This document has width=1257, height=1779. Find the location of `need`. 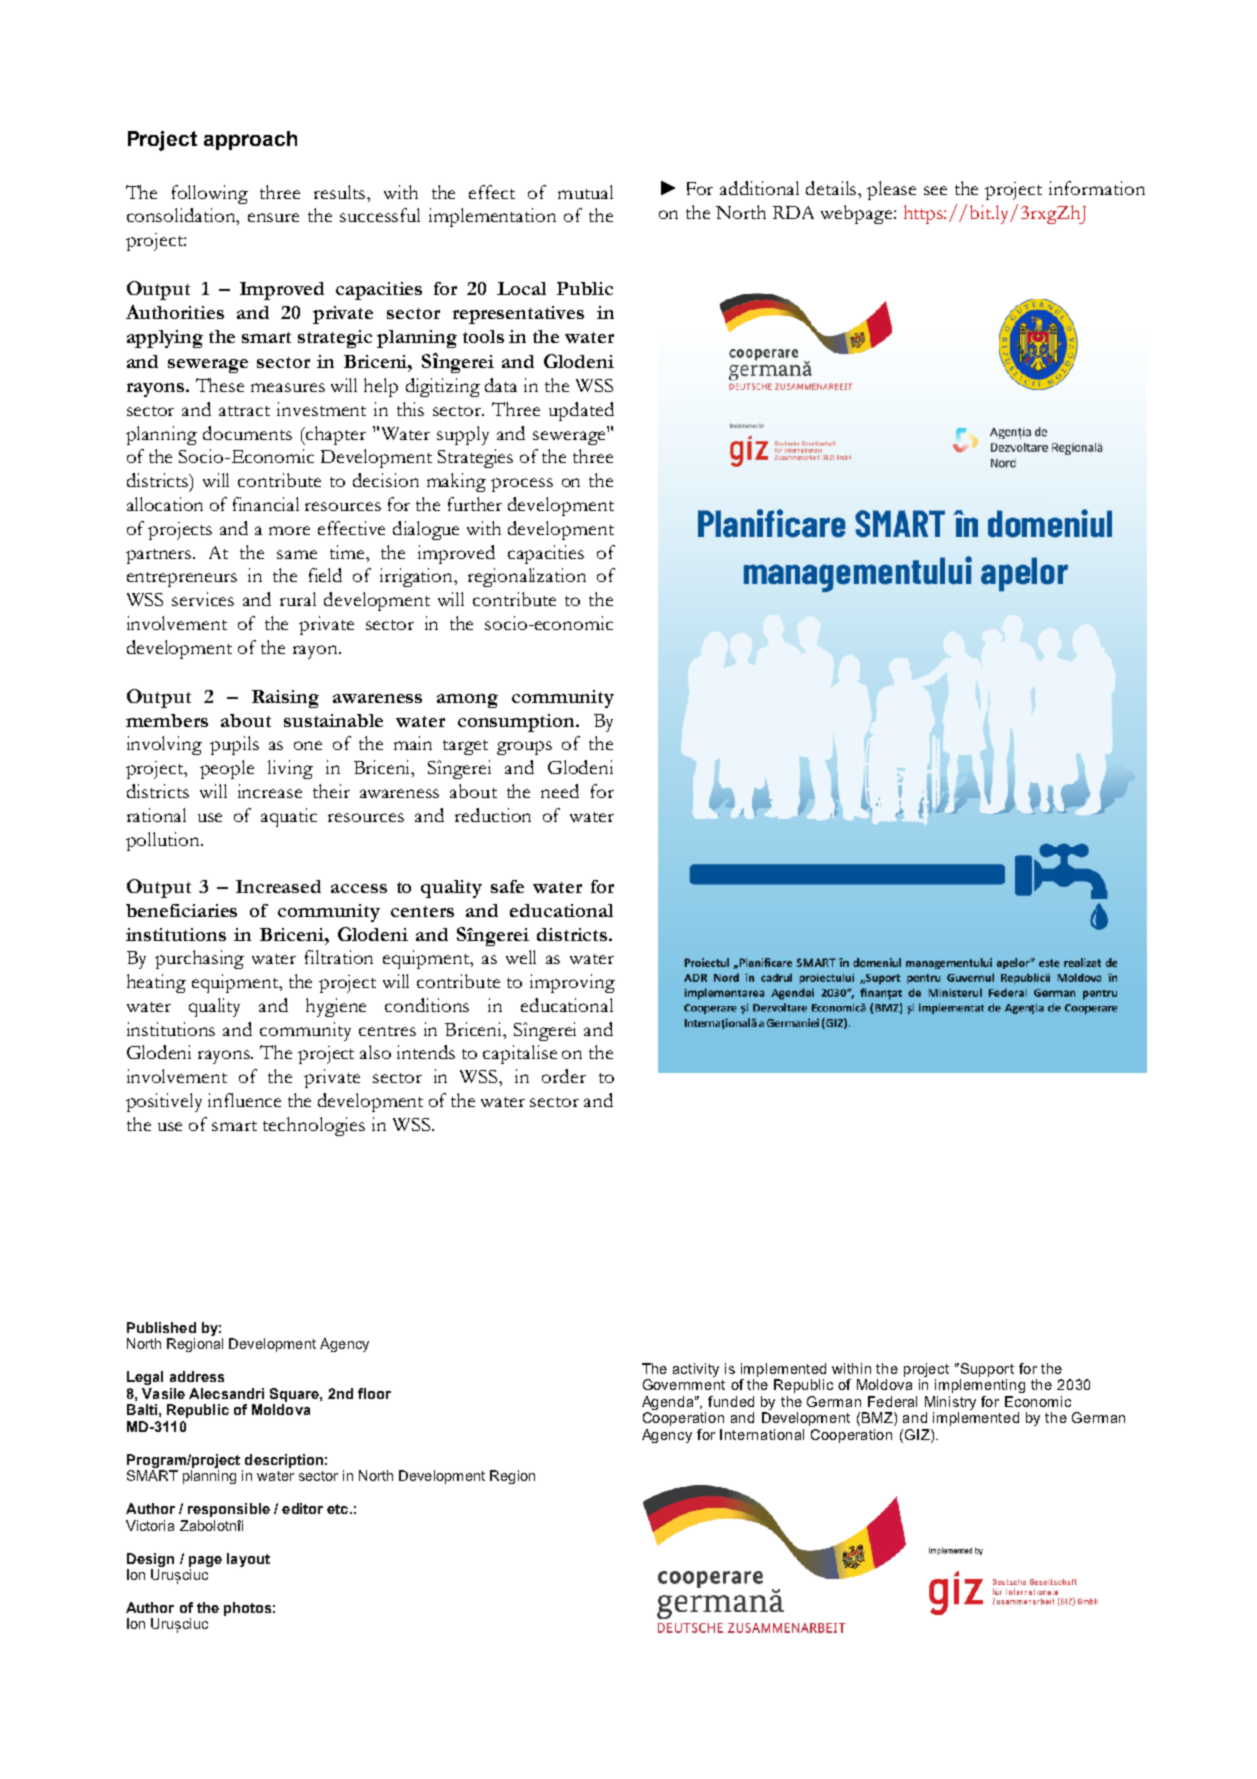

need is located at coordinates (560, 791).
